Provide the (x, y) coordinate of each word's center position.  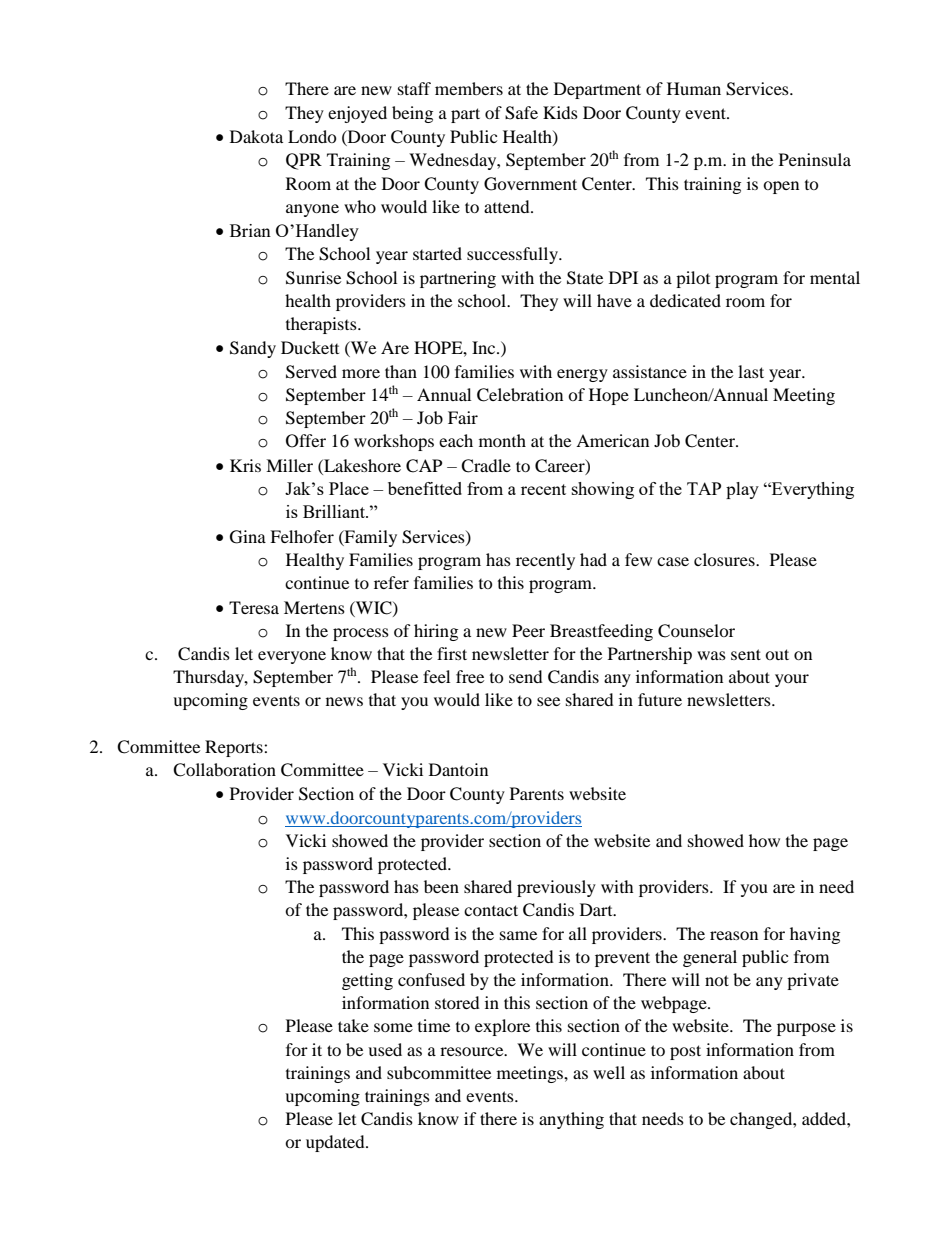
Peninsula (815, 159)
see (548, 701)
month (502, 440)
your (792, 680)
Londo (312, 136)
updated (336, 1143)
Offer (306, 441)
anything (571, 1120)
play (742, 490)
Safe (521, 113)
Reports (235, 748)
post (685, 1052)
